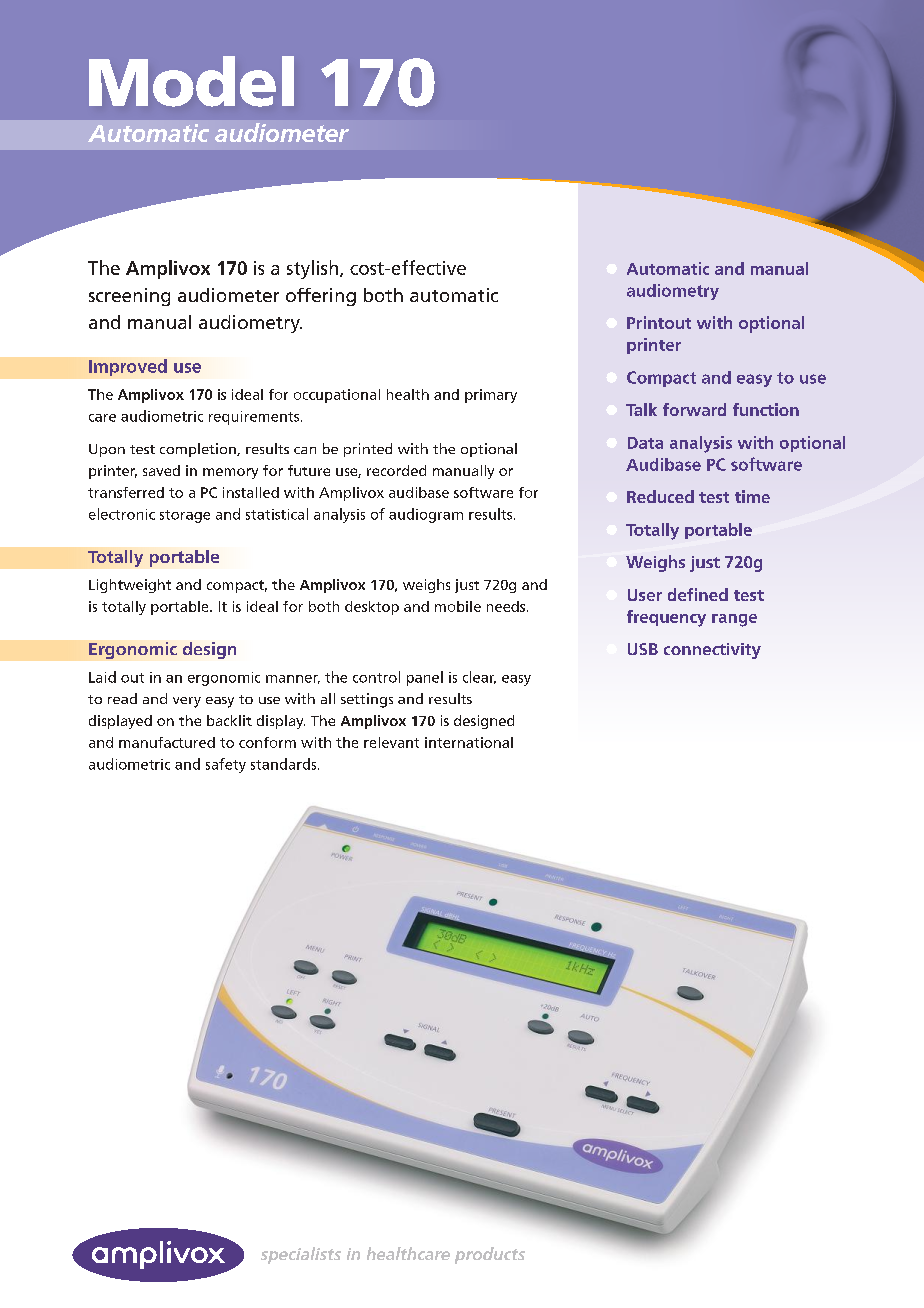 This page has height=1308, width=924. I want to click on international, so click(469, 742).
